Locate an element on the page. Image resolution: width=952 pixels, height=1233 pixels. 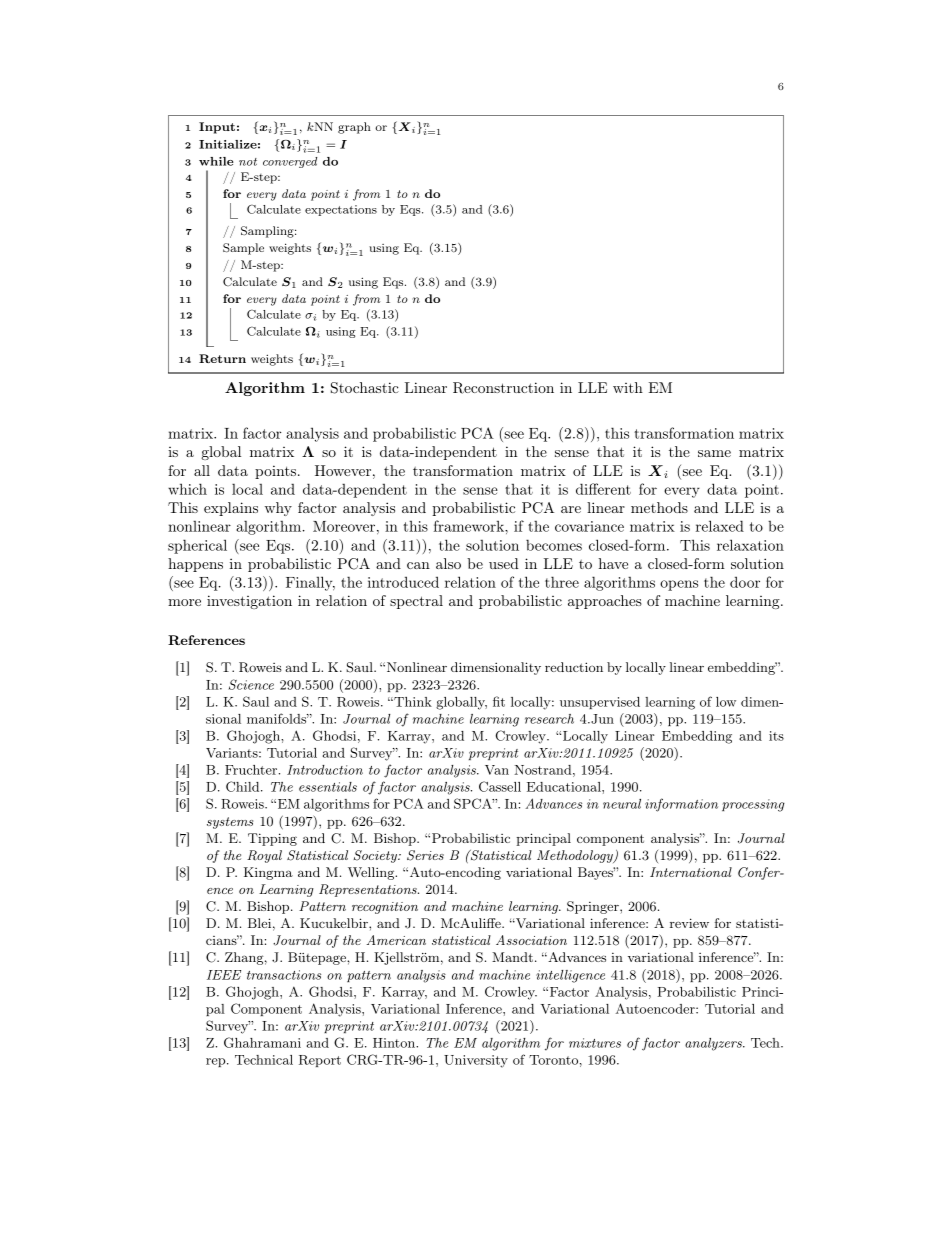
with is located at coordinates (628, 387).
